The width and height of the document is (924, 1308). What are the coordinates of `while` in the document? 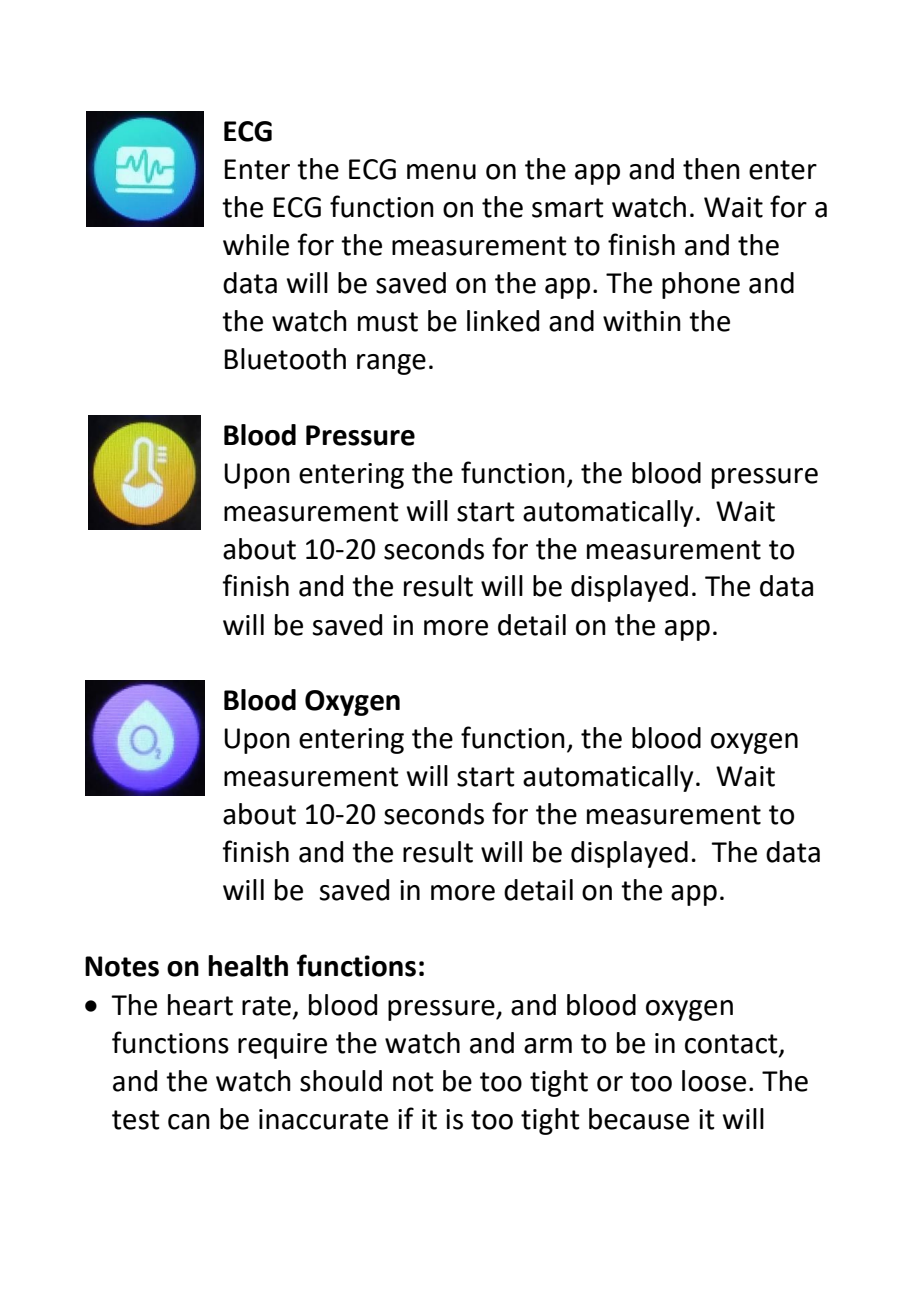 It's located at (256, 245).
